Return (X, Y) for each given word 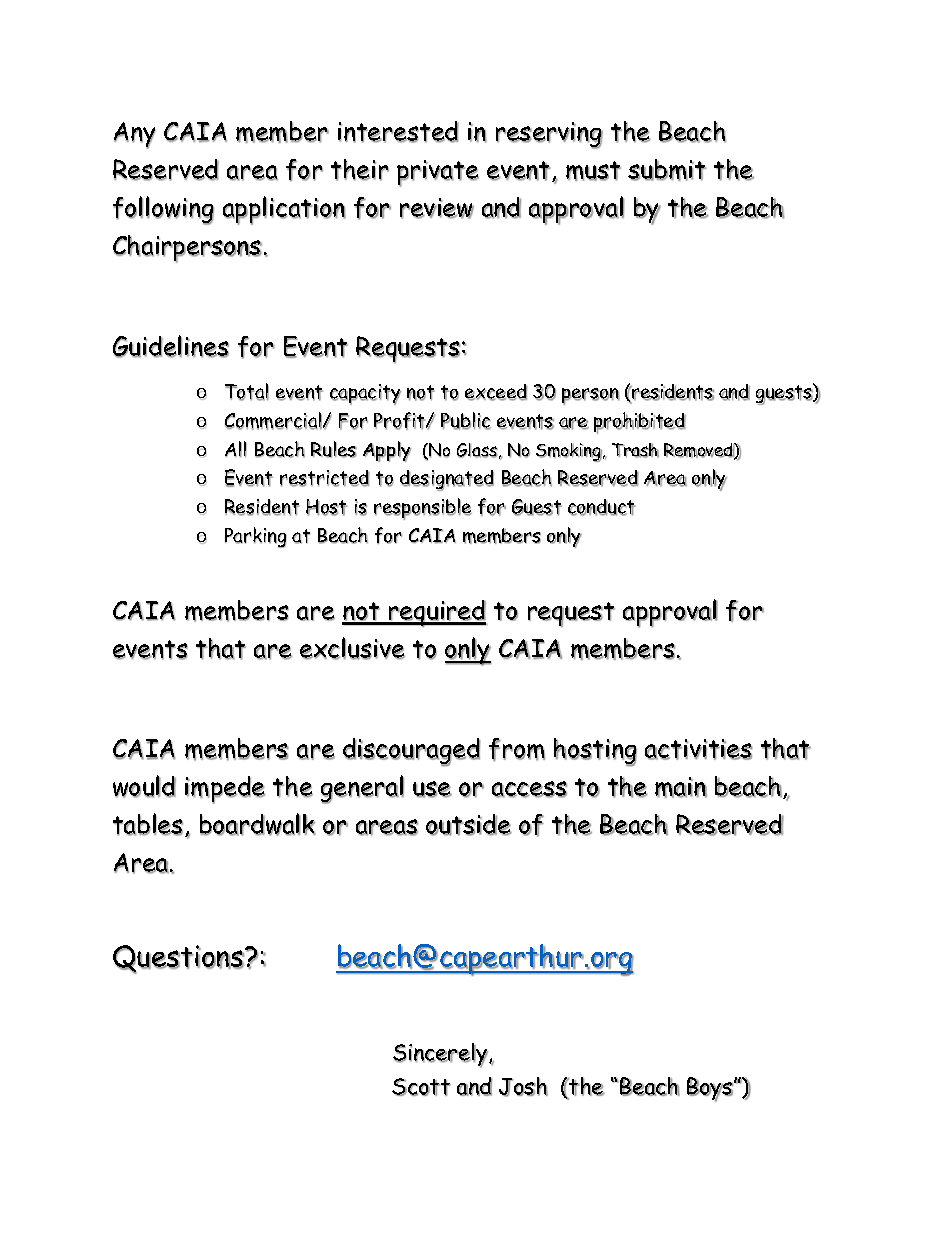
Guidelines (171, 346)
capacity (365, 394)
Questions (179, 959)
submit (667, 170)
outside (469, 825)
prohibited (640, 423)
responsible (423, 509)
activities (699, 749)
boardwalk (258, 824)
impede (225, 790)
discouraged (411, 752)
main (681, 787)
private (438, 173)
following (163, 210)
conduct (602, 507)
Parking (256, 537)
